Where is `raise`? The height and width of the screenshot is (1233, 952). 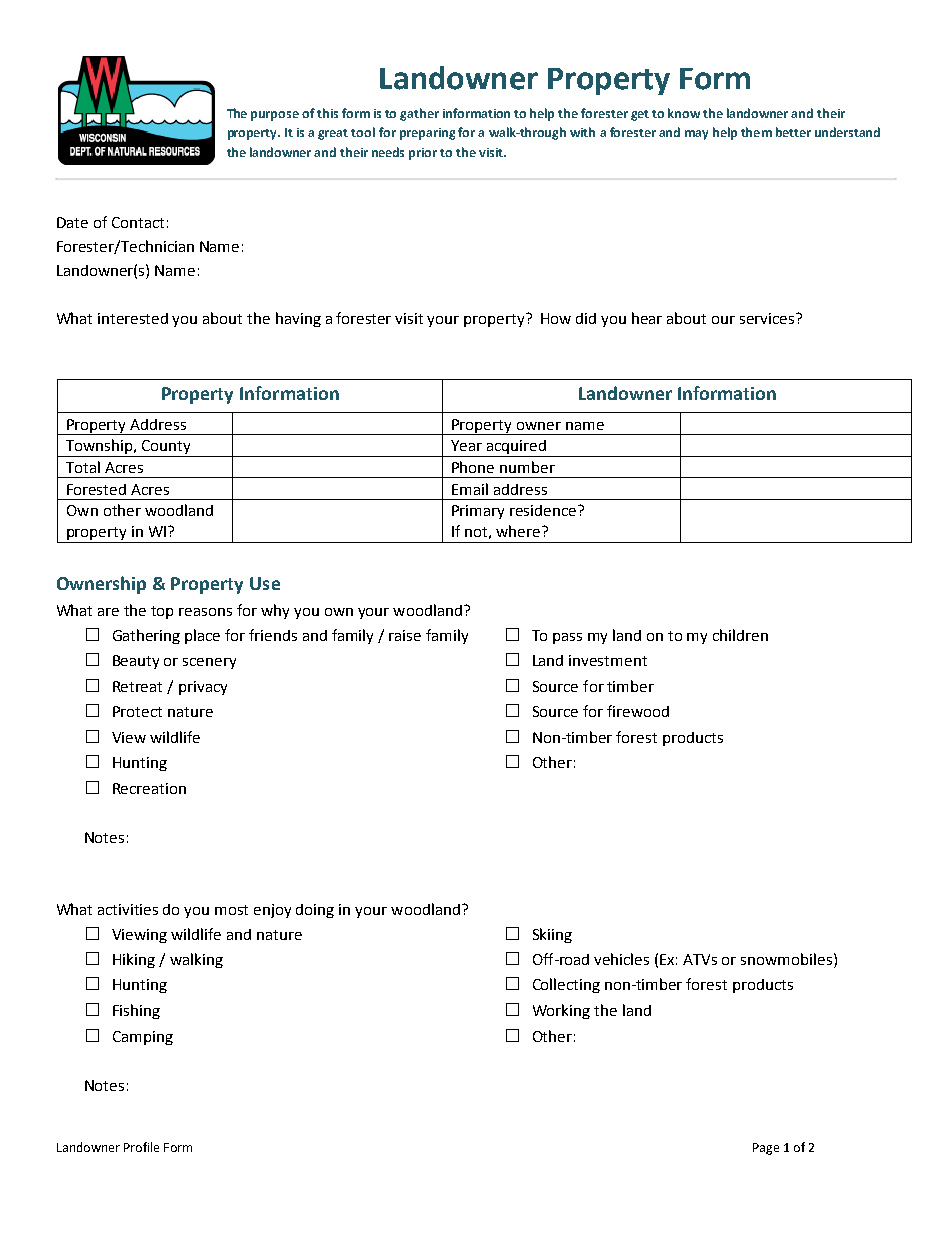
raise is located at coordinates (405, 635).
